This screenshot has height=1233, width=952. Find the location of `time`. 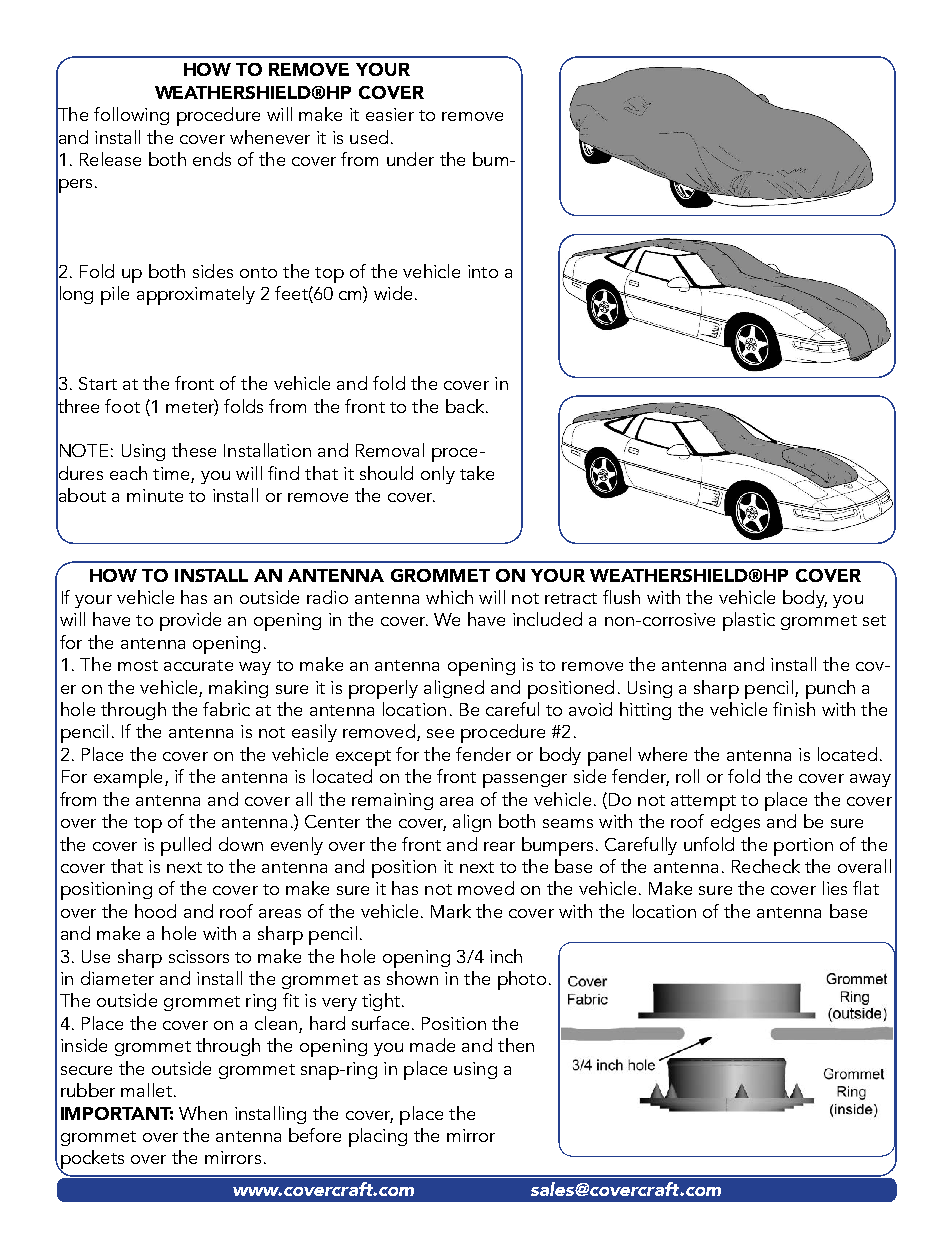

time is located at coordinates (171, 473).
